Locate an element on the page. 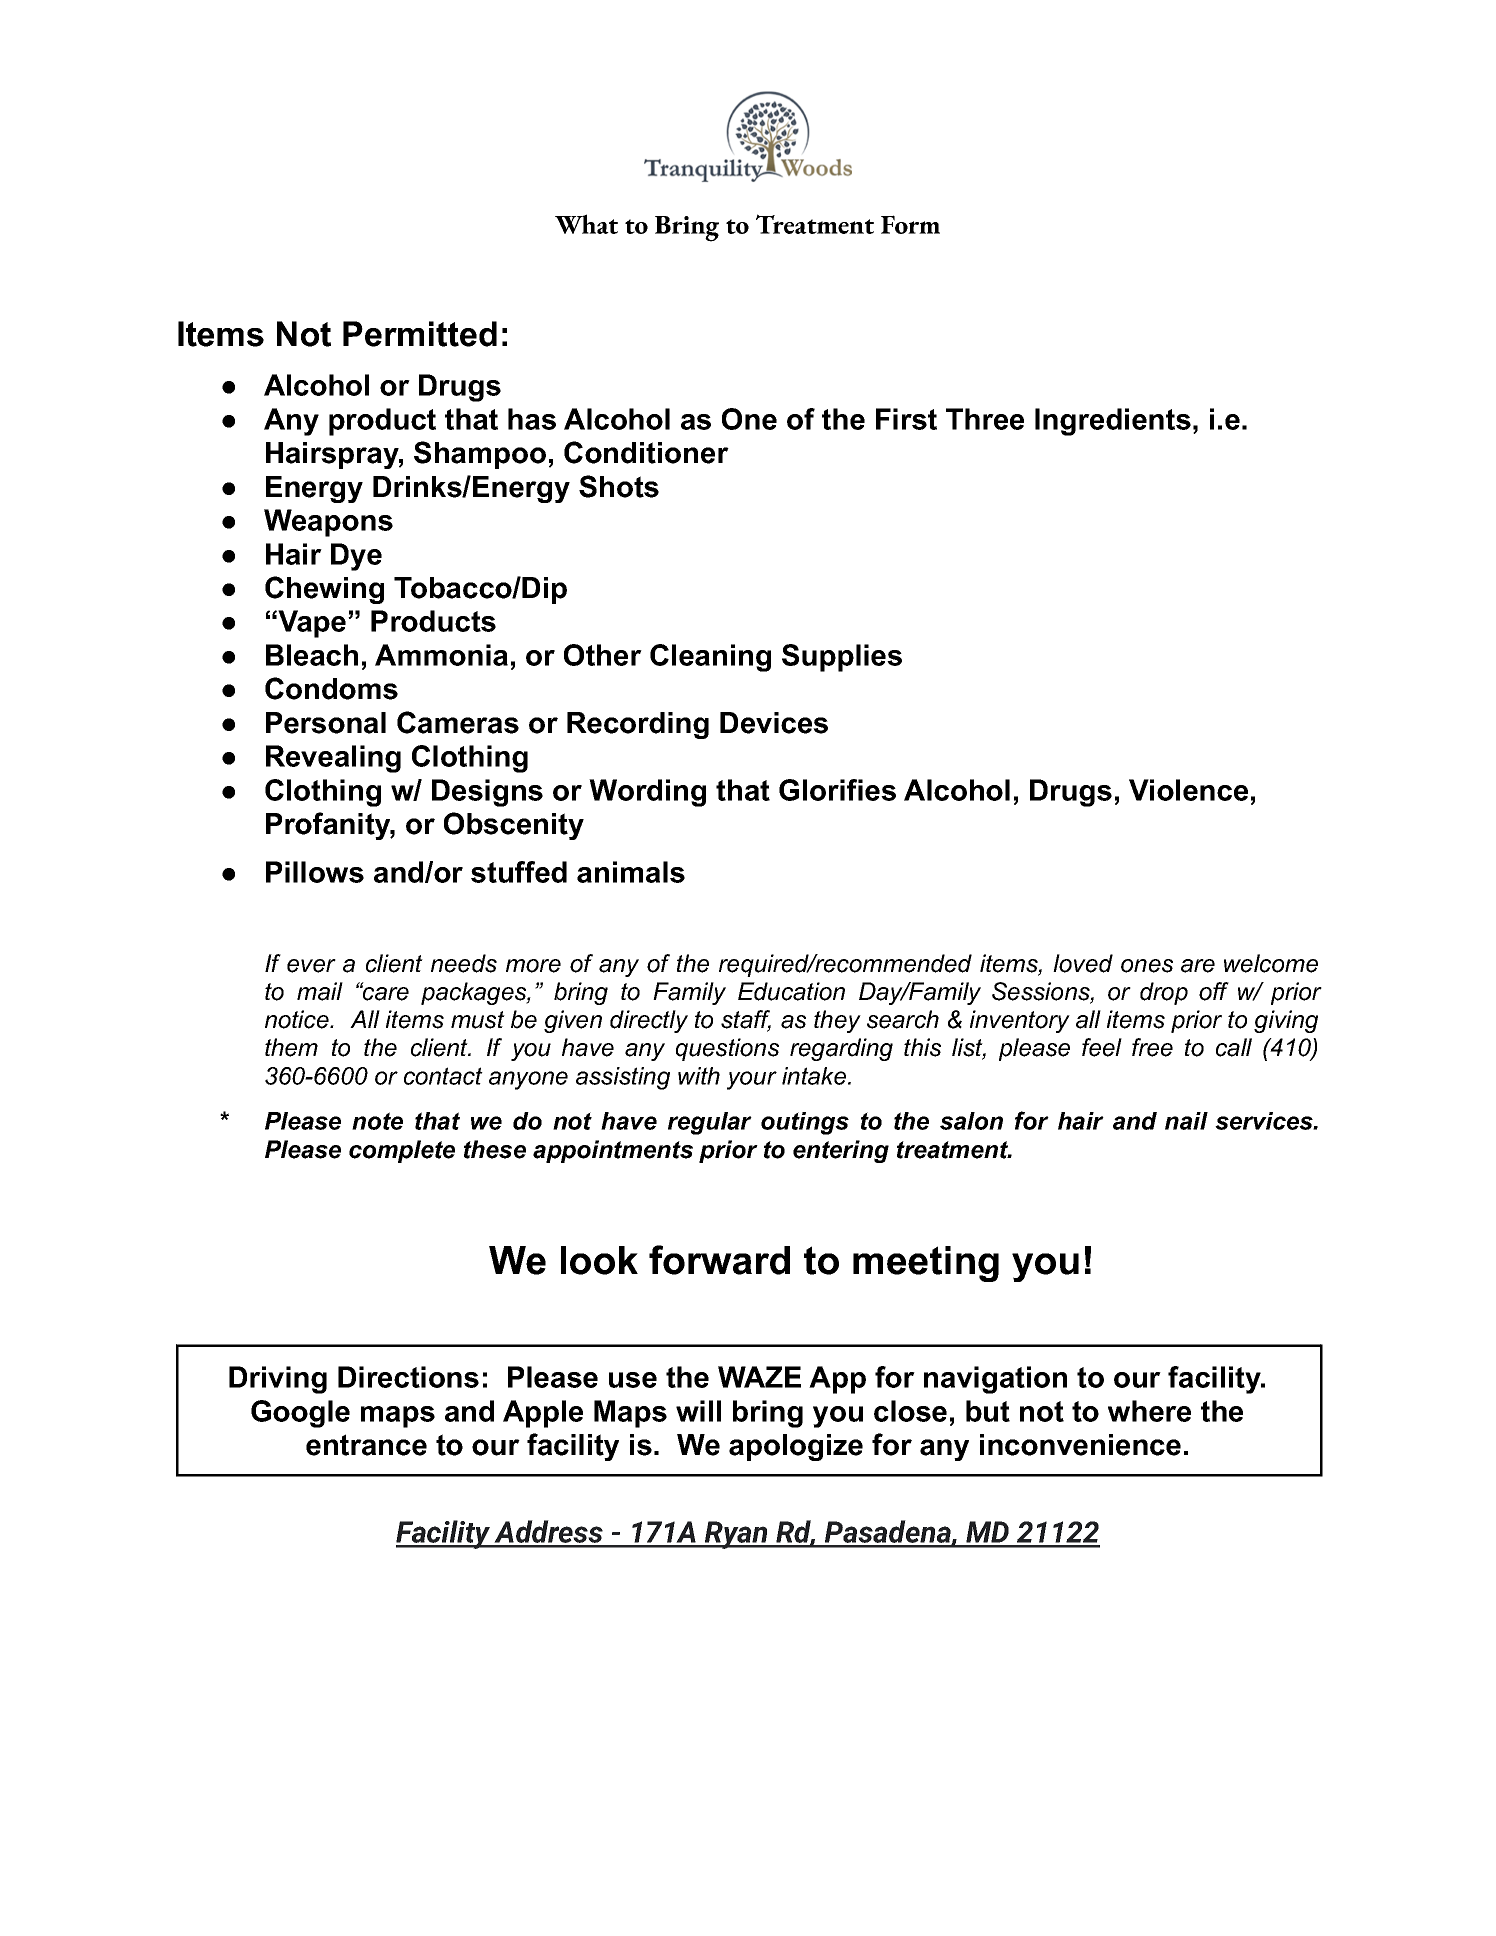 This page has width=1496, height=1936. Permitted is located at coordinates (420, 334).
